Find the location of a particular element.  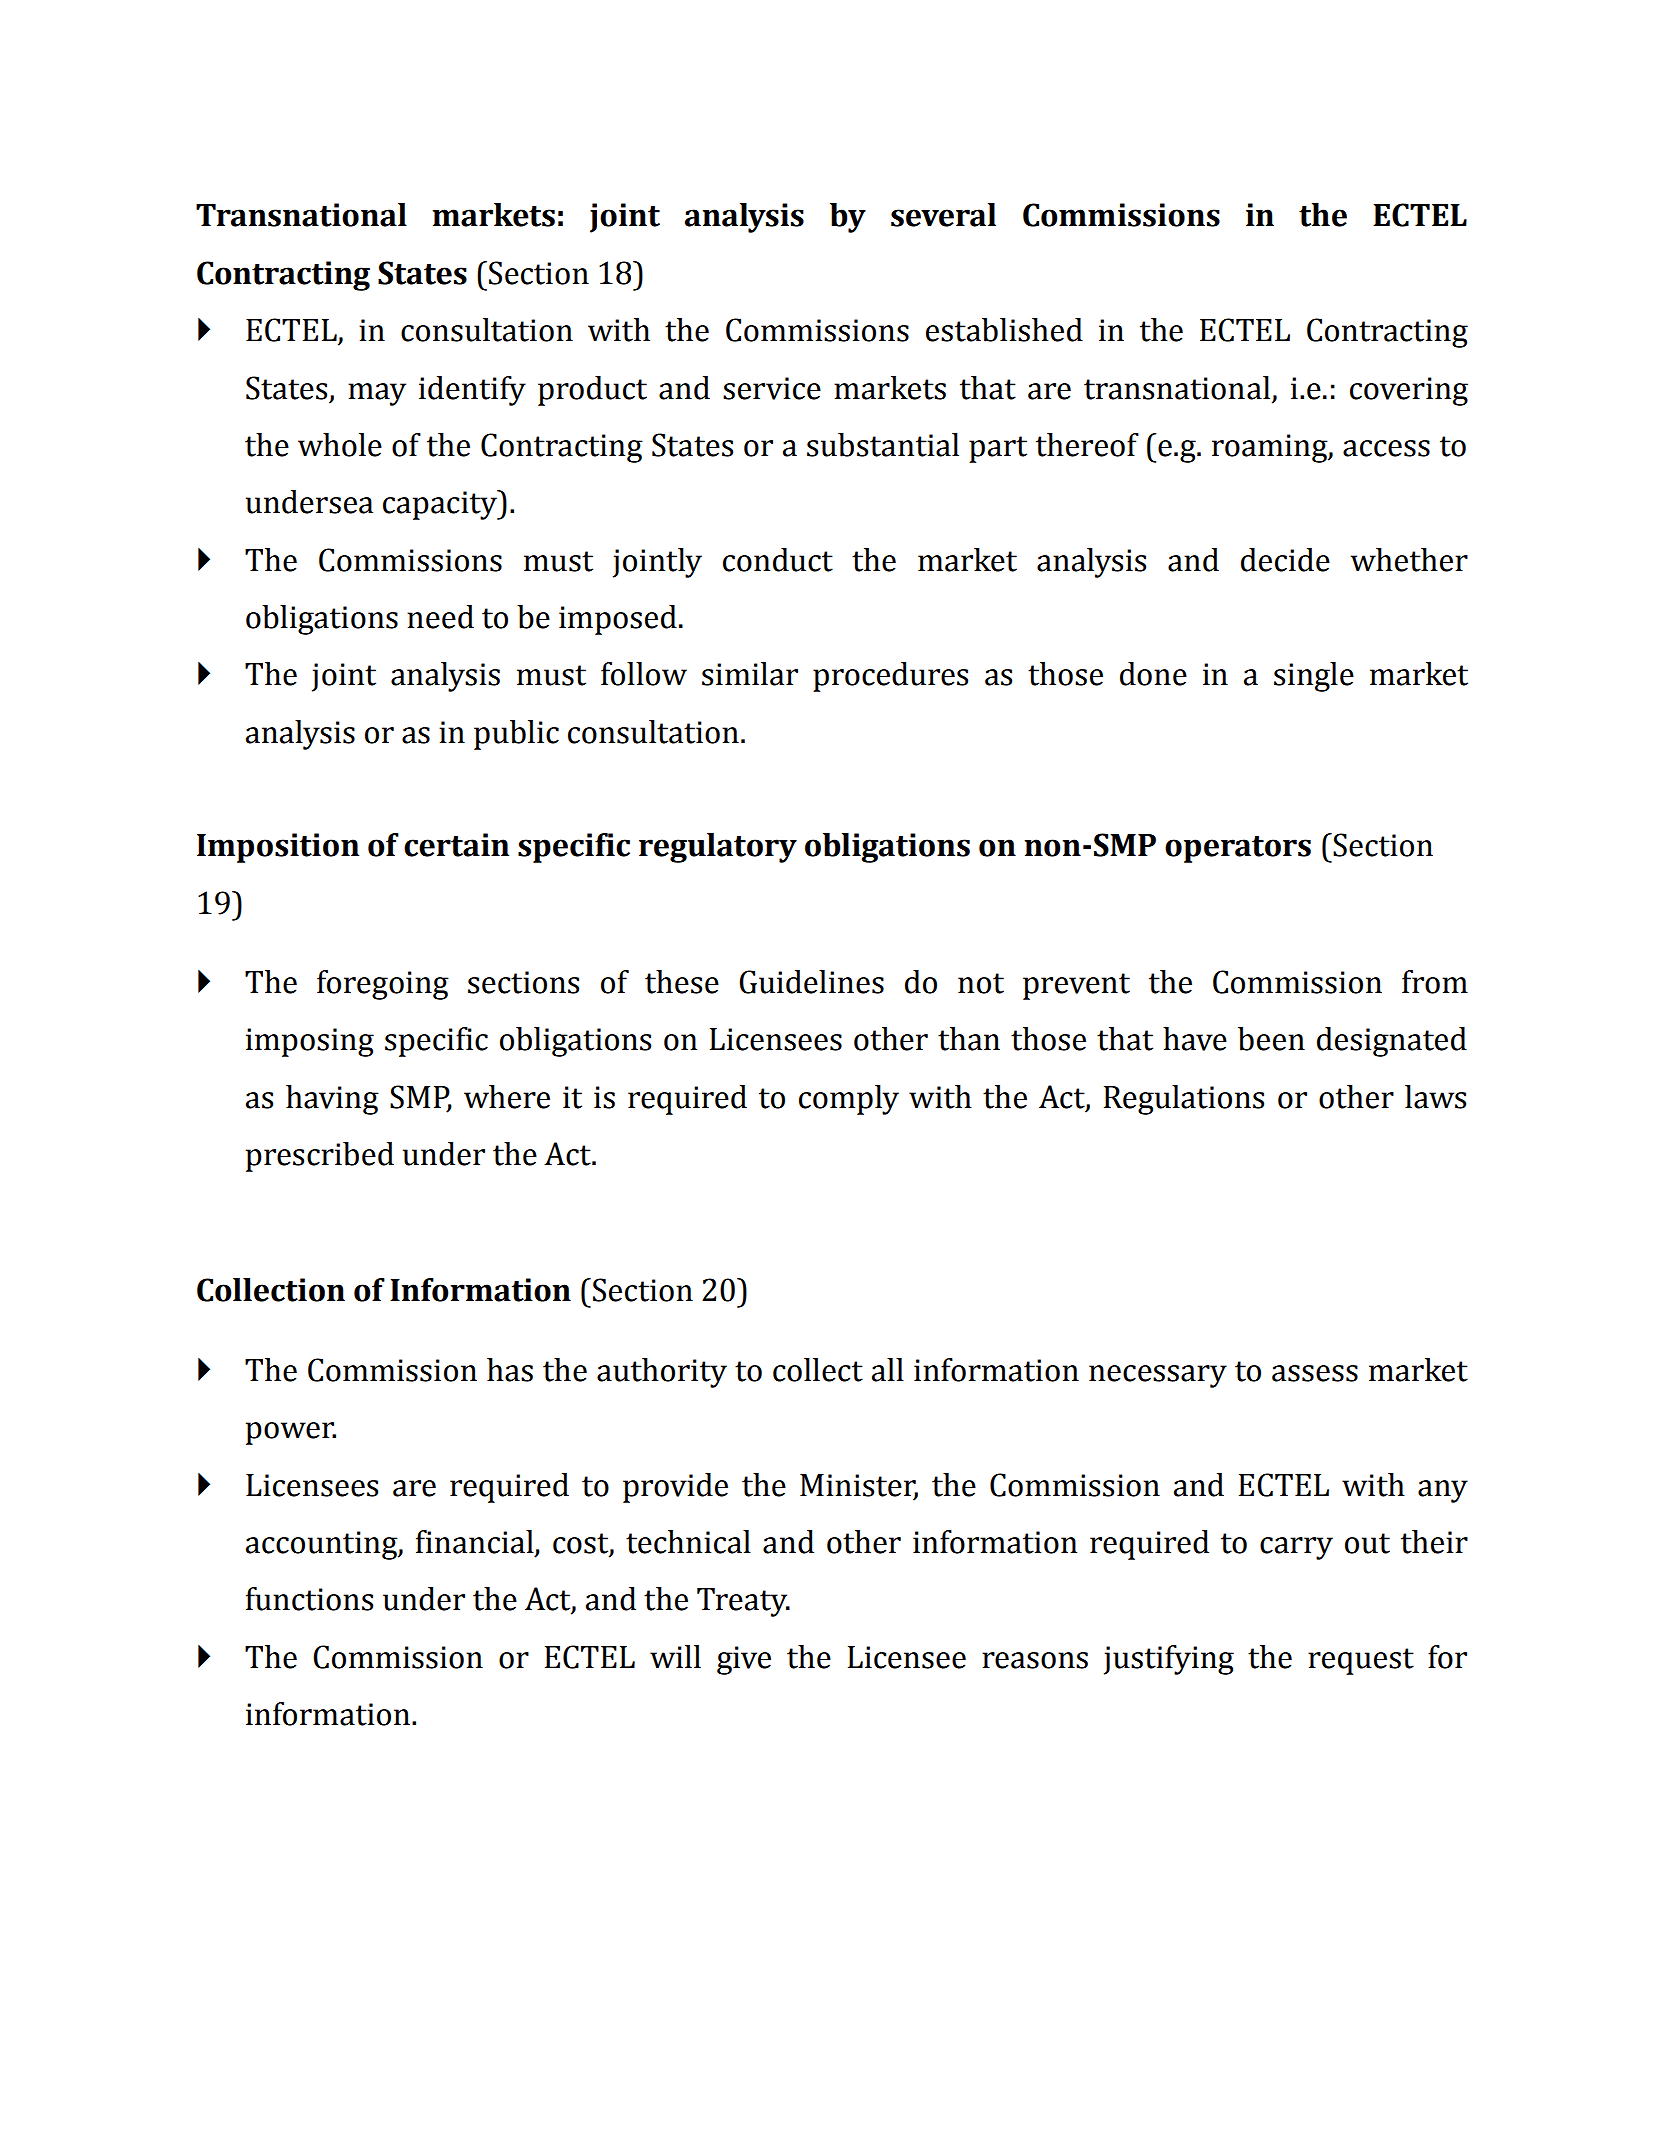

identify is located at coordinates (472, 391).
